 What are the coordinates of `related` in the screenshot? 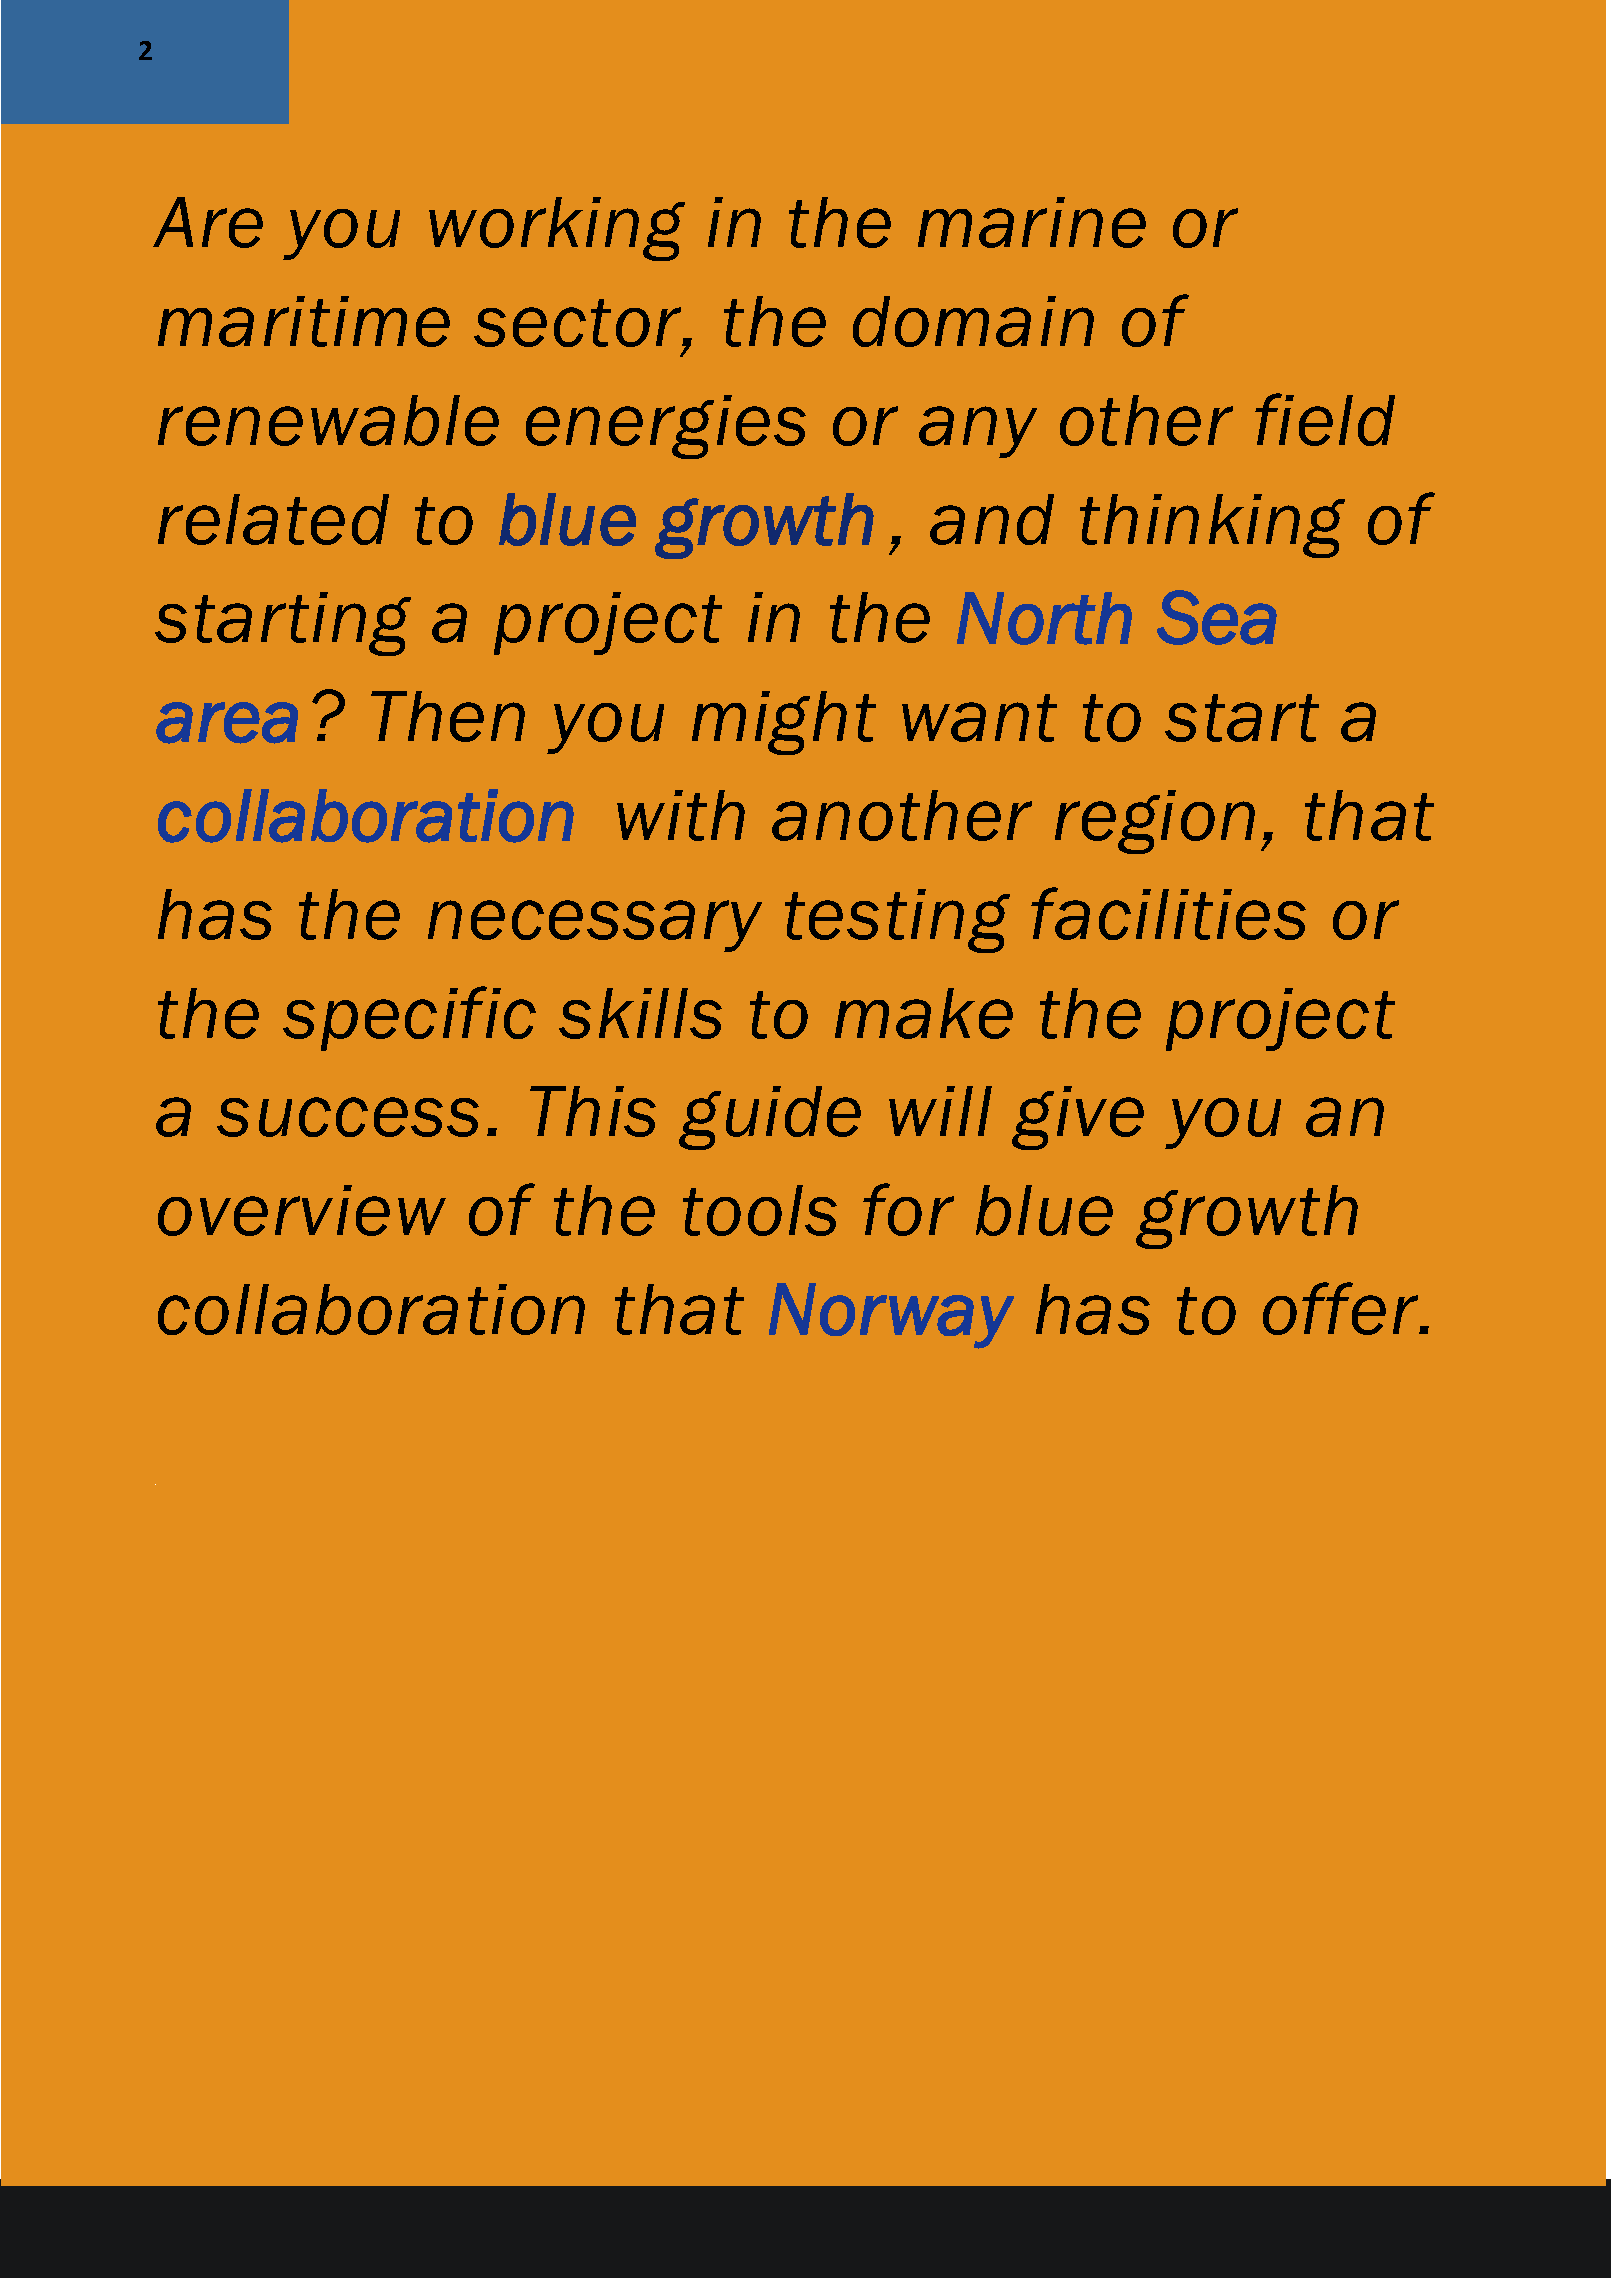 It's located at (273, 519).
